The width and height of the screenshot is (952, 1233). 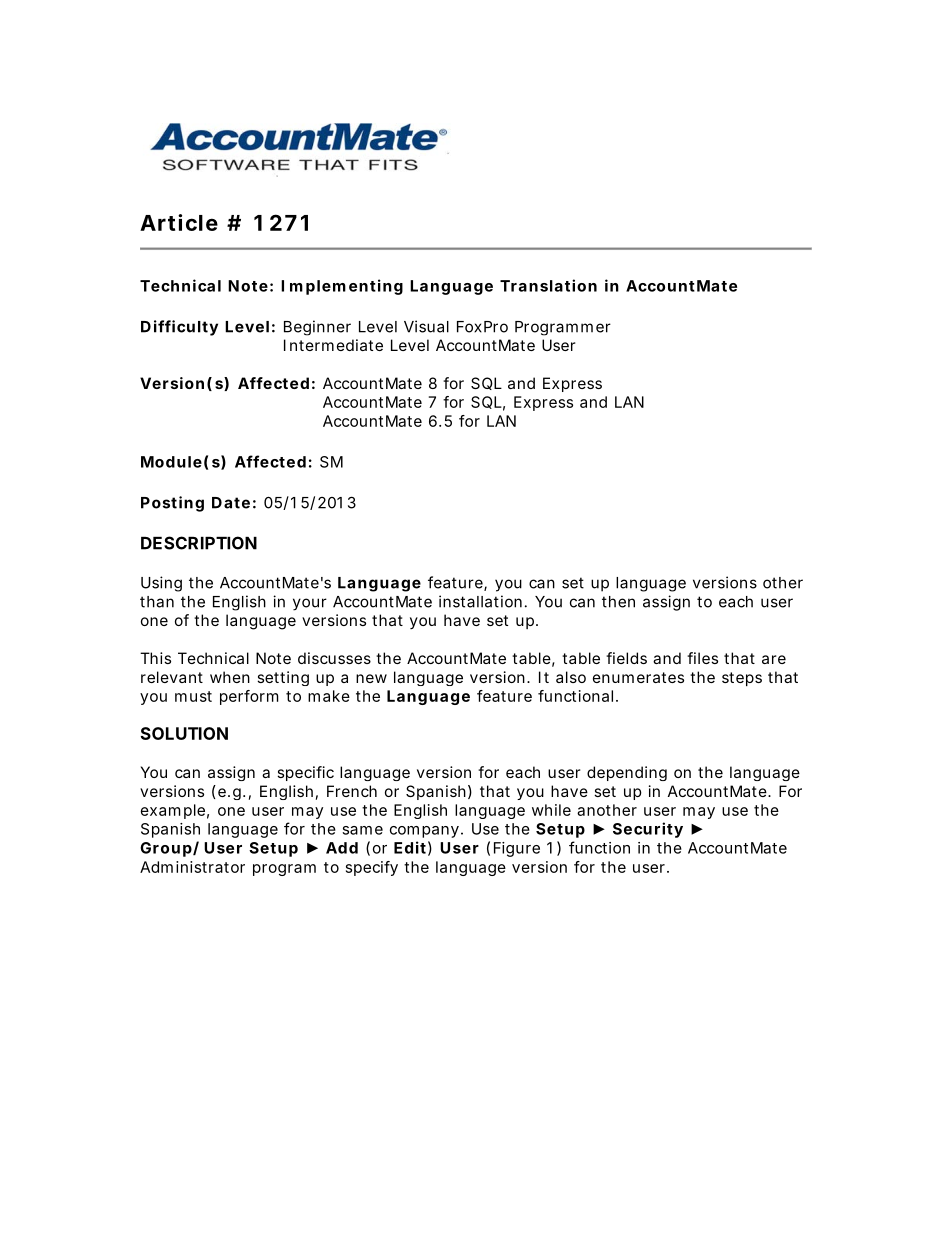 What do you see at coordinates (424, 832) in the screenshot?
I see `company` at bounding box center [424, 832].
